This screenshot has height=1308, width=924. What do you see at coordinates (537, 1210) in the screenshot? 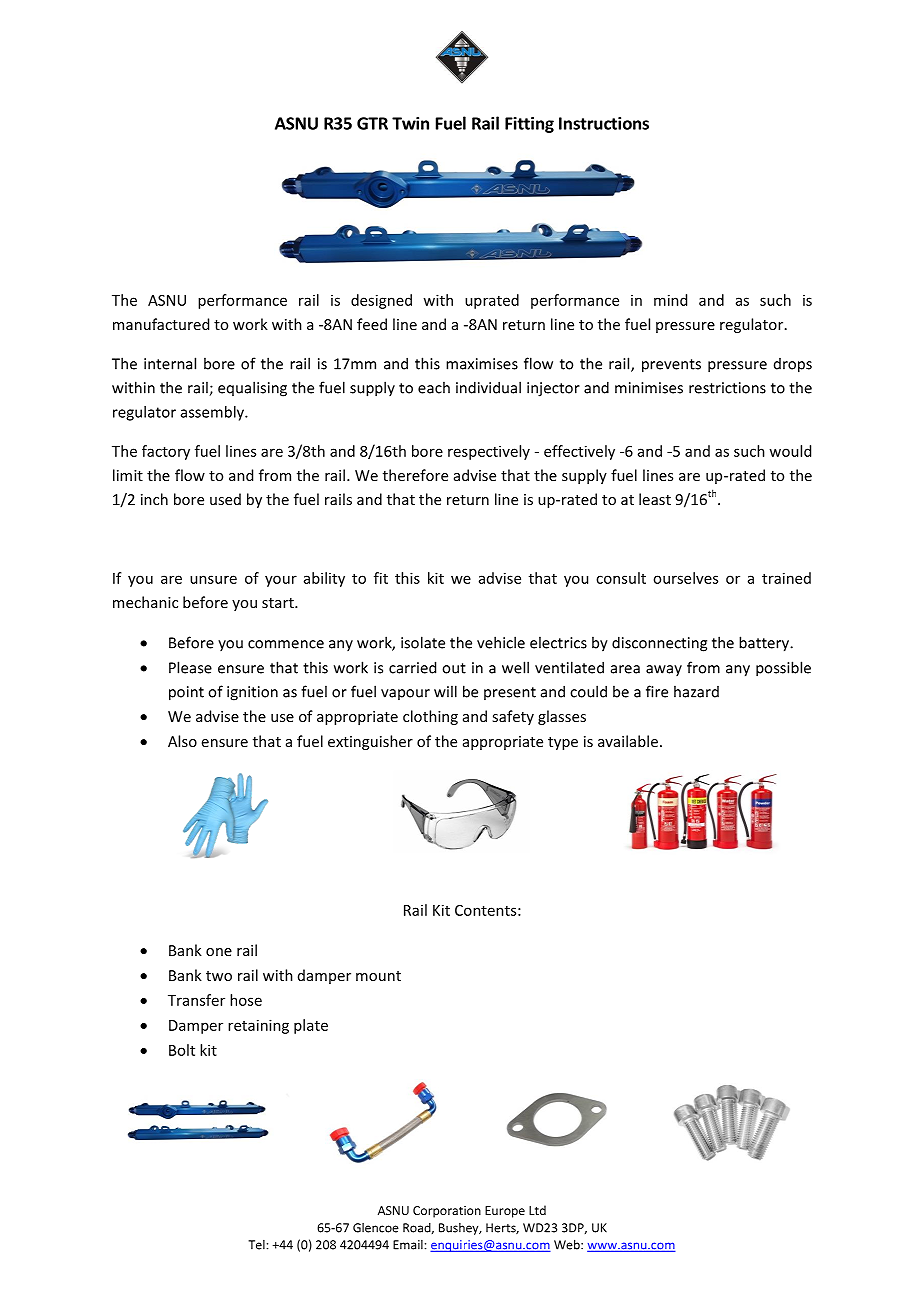
I see `Ltd` at bounding box center [537, 1210].
